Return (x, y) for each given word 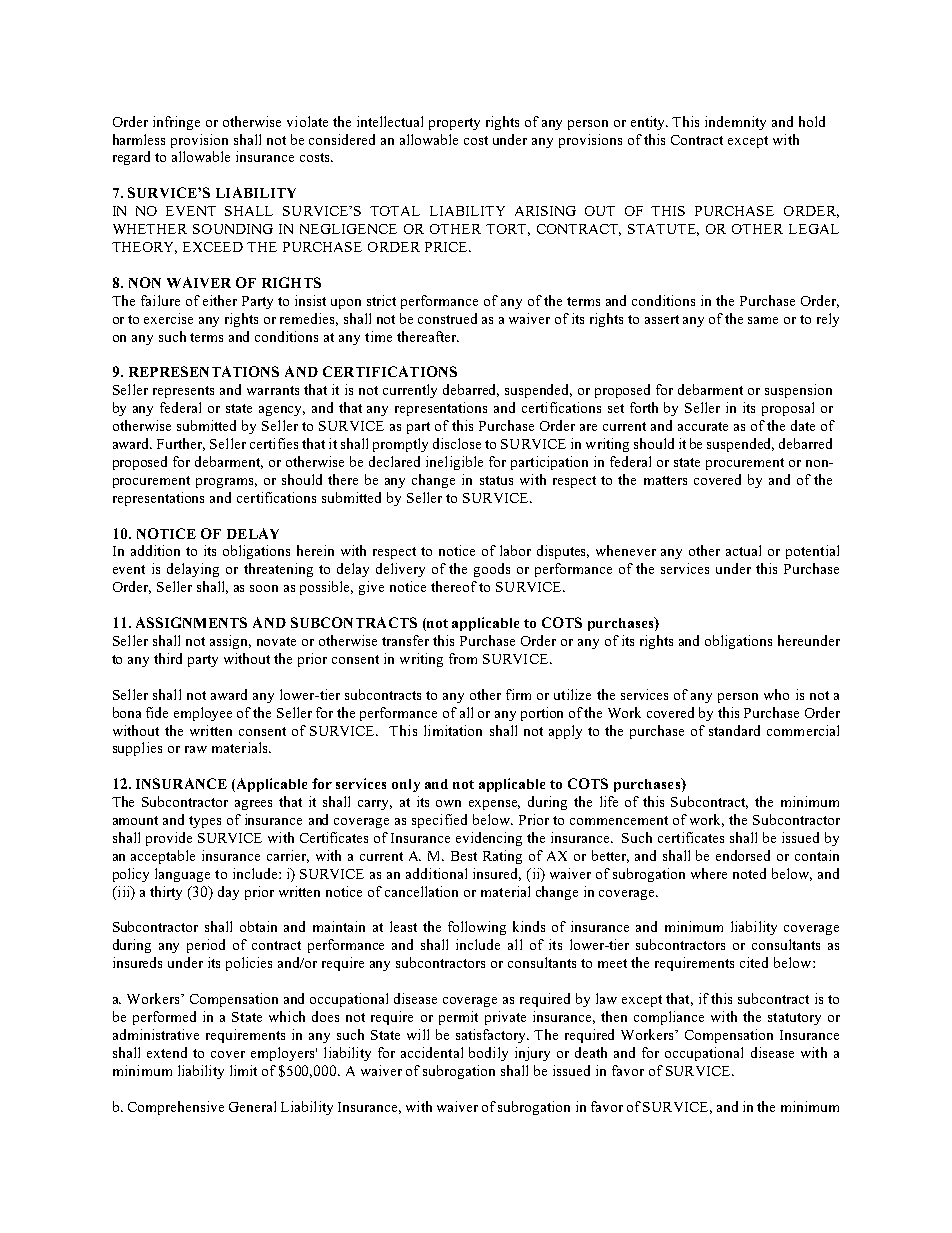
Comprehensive (176, 1108)
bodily (488, 1054)
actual (743, 550)
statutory (794, 1019)
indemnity (735, 123)
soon (264, 588)
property (454, 124)
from (463, 658)
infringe (176, 123)
